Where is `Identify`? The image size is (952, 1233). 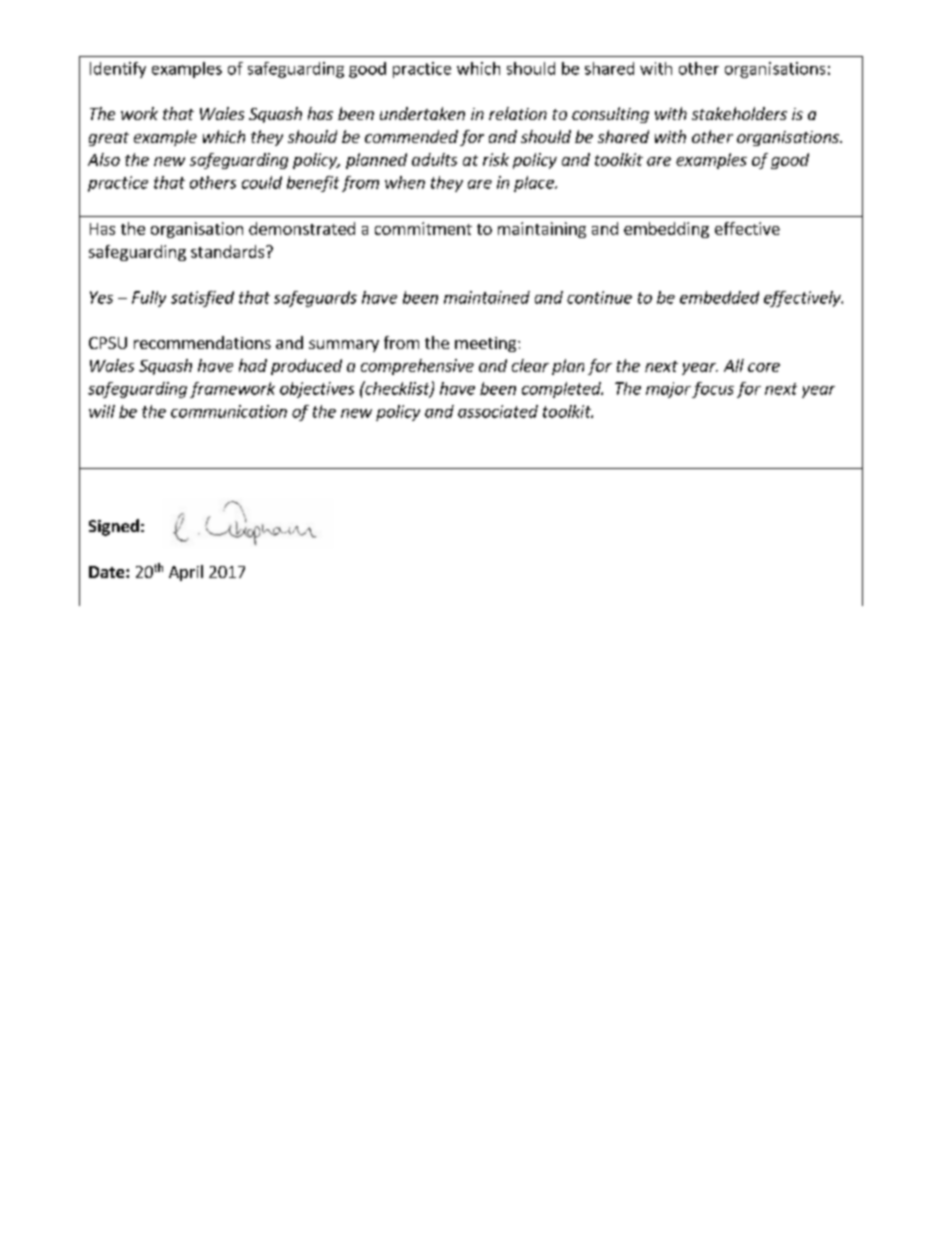
Identify is located at coordinates (118, 70).
